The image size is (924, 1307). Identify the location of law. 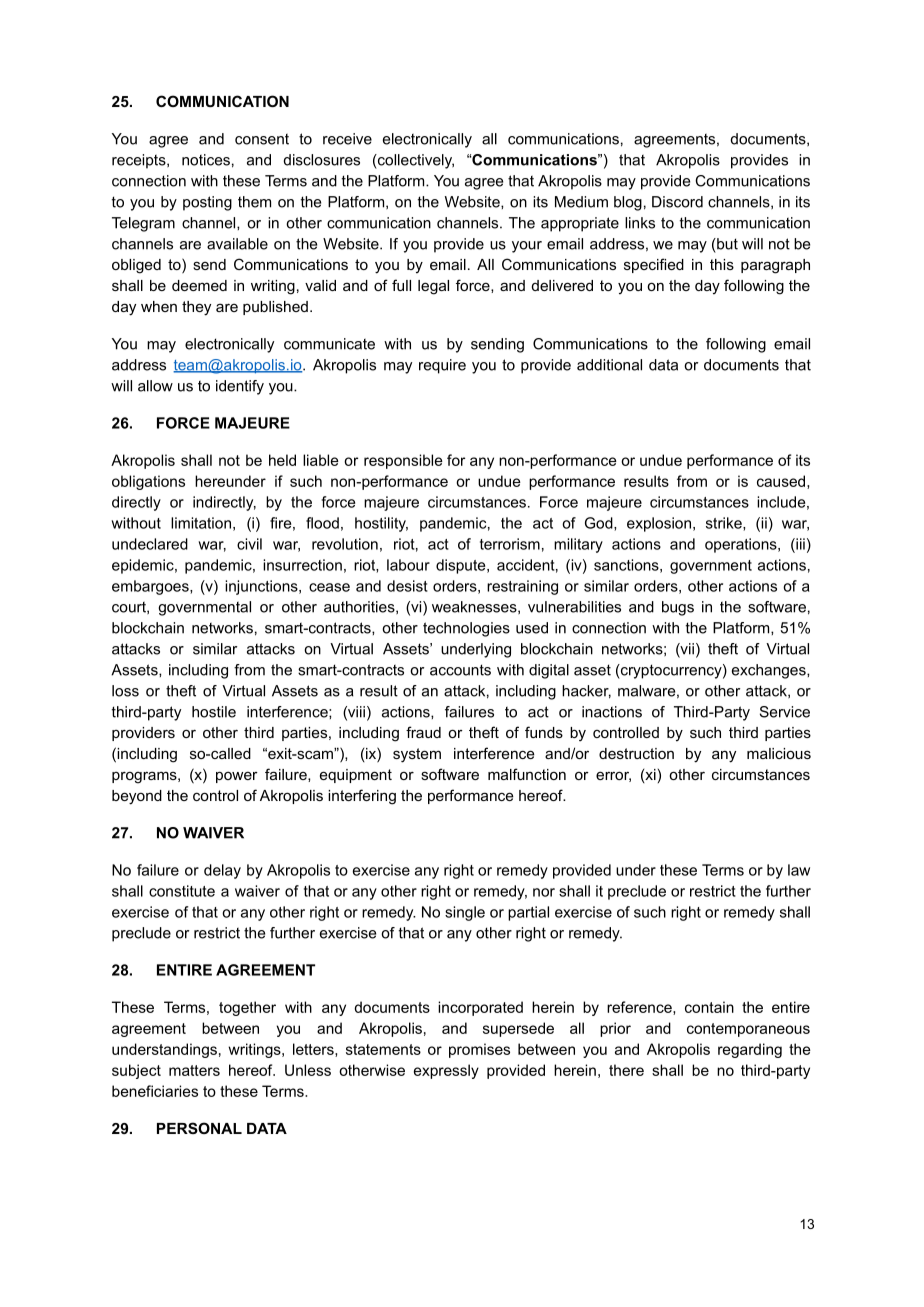
(799, 870).
